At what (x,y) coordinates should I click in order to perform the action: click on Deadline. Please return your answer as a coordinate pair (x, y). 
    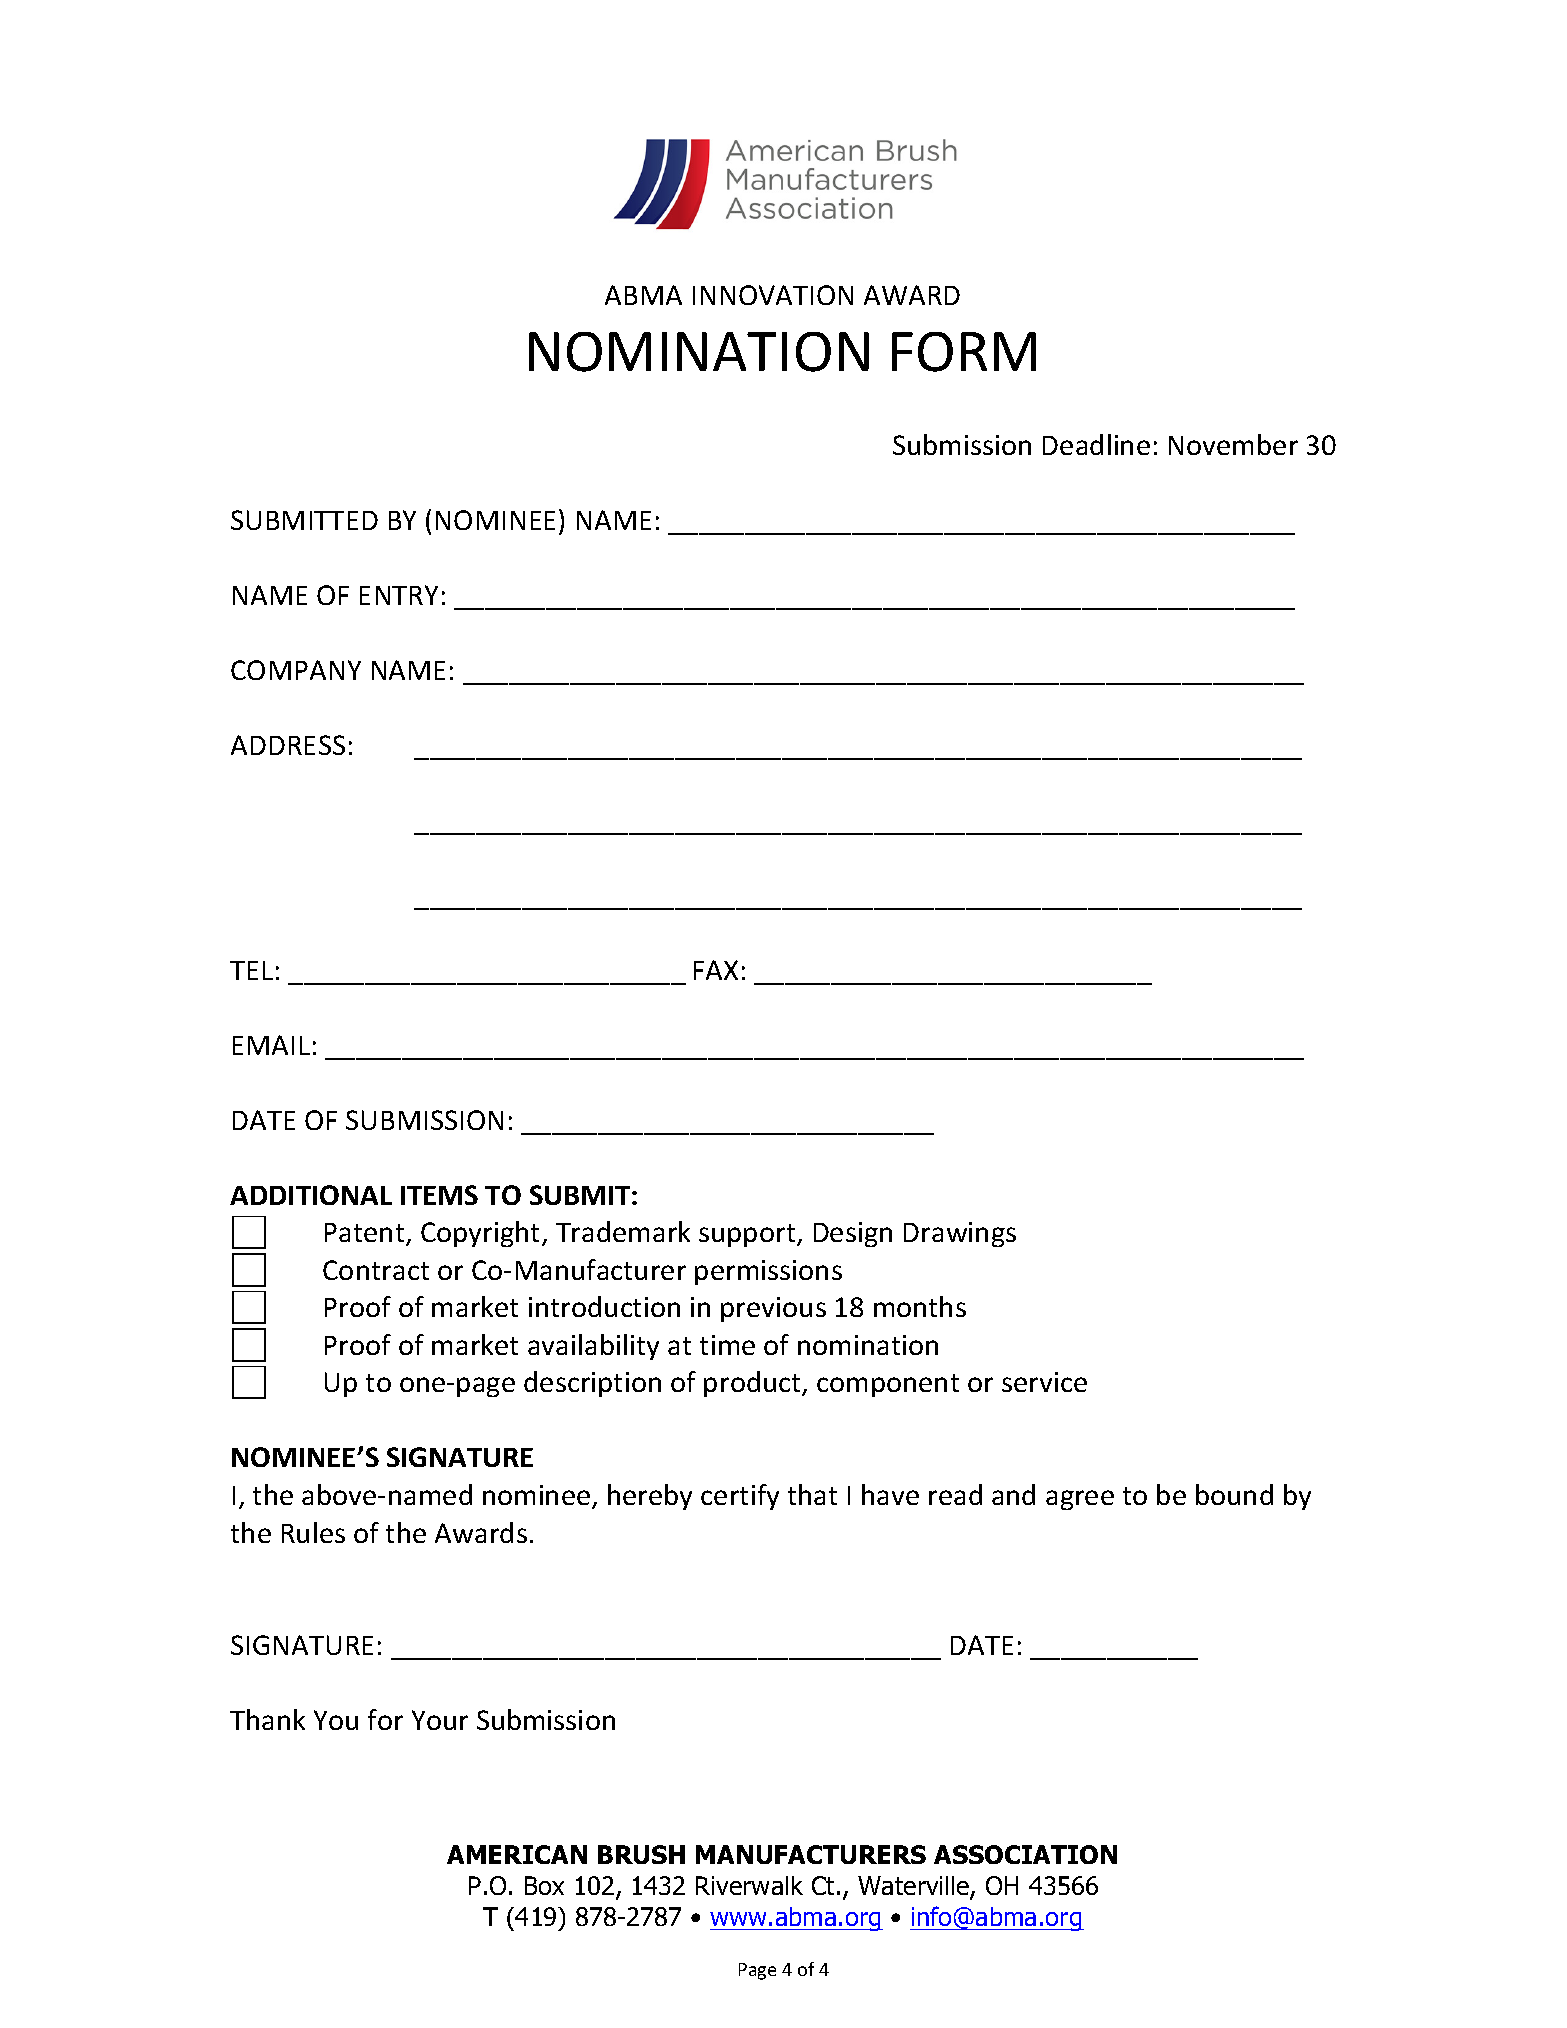
    Looking at the image, I should click on (1096, 444).
